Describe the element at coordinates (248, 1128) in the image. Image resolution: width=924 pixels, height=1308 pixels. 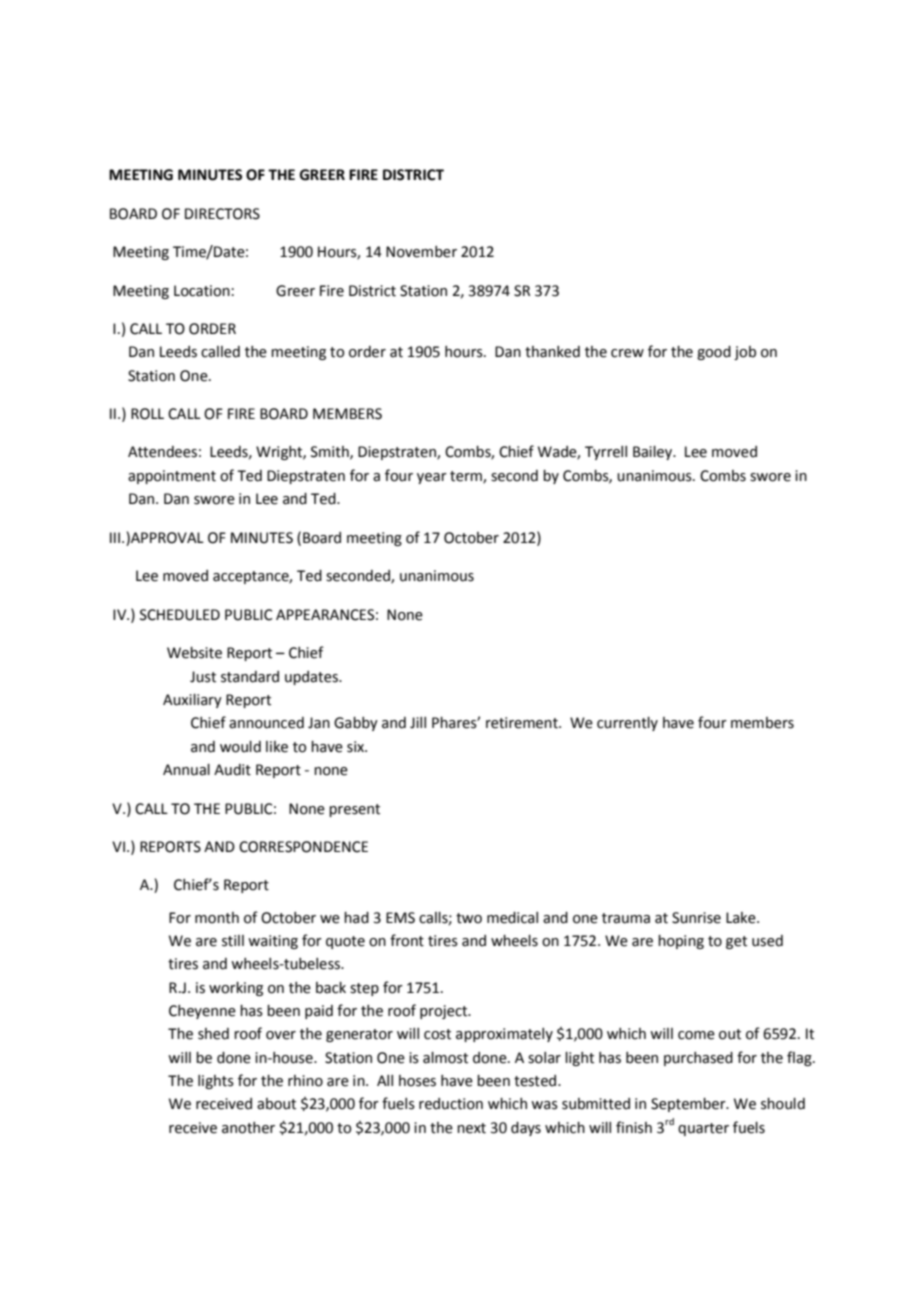
I see `another` at that location.
